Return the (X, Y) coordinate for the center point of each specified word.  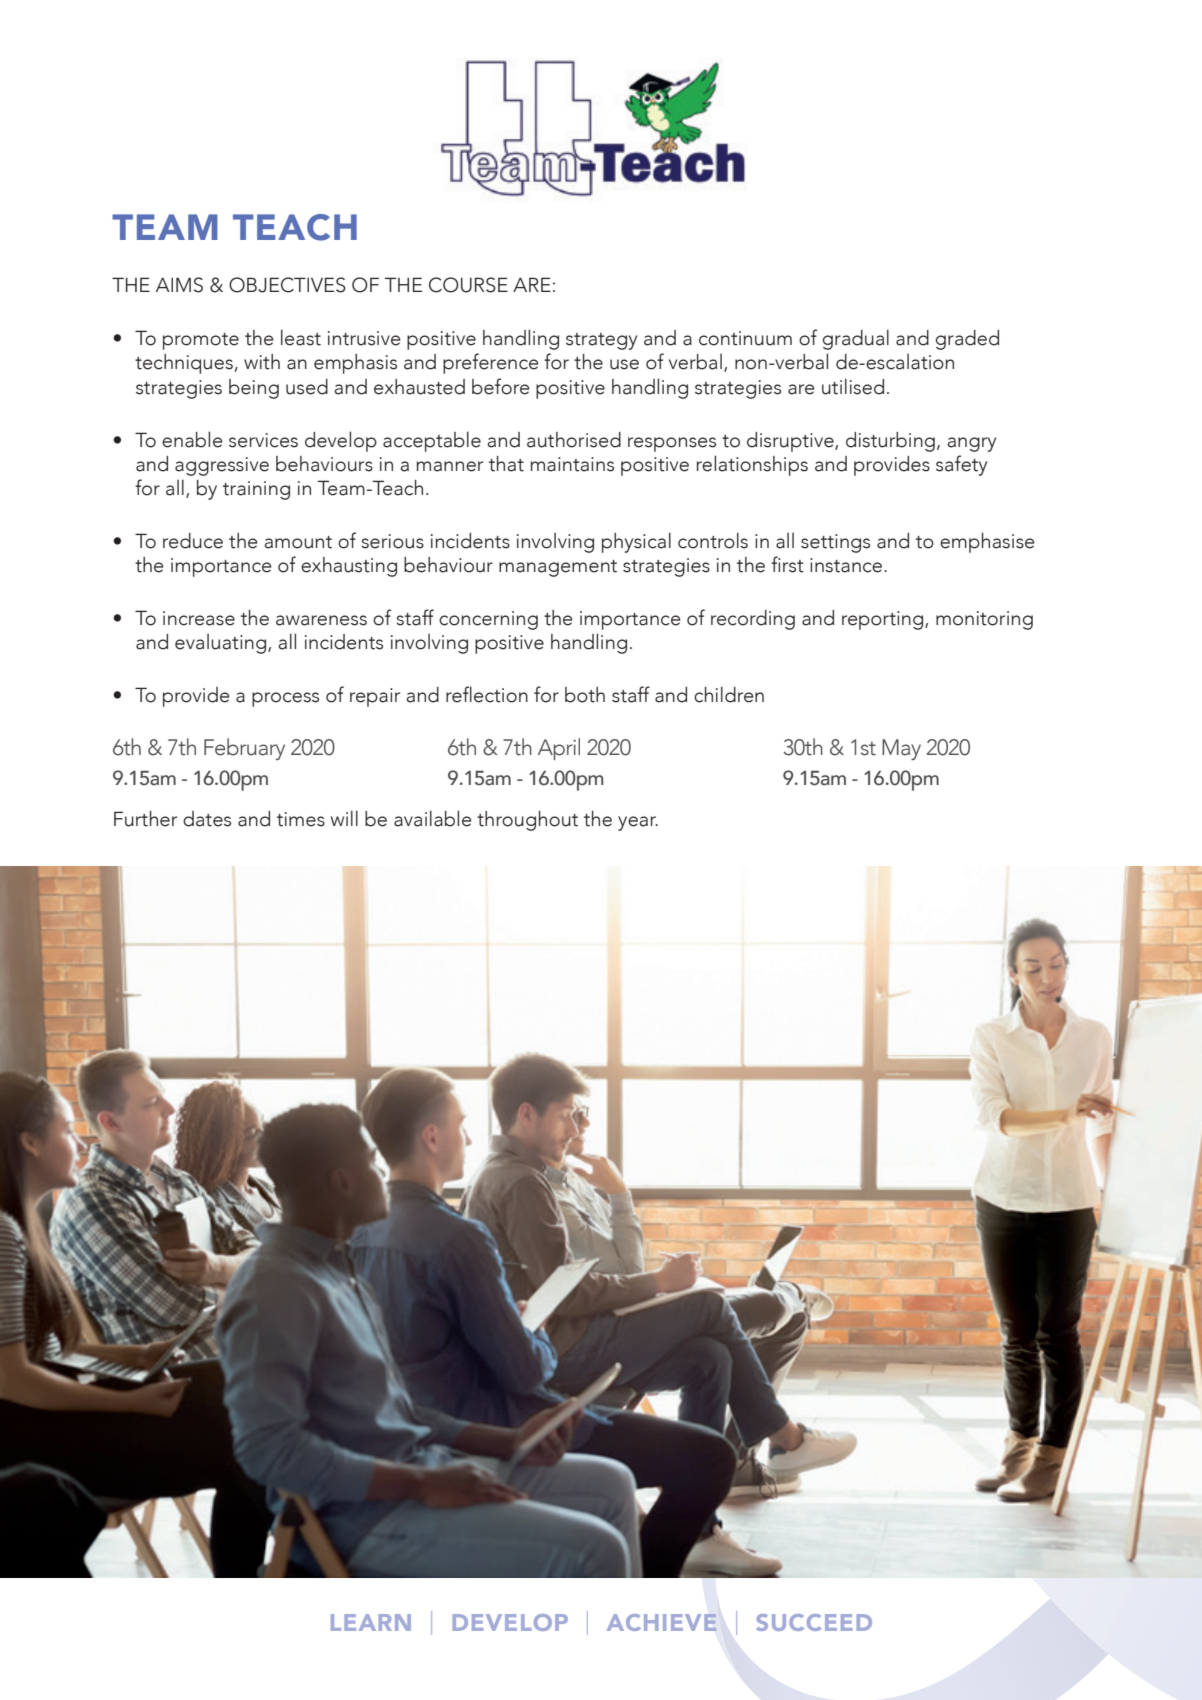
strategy (601, 341)
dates (207, 819)
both (585, 695)
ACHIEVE (661, 1622)
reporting (884, 620)
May (901, 749)
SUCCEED (814, 1622)
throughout (527, 821)
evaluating (222, 644)
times (301, 819)
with (262, 362)
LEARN (371, 1622)
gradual (855, 339)
